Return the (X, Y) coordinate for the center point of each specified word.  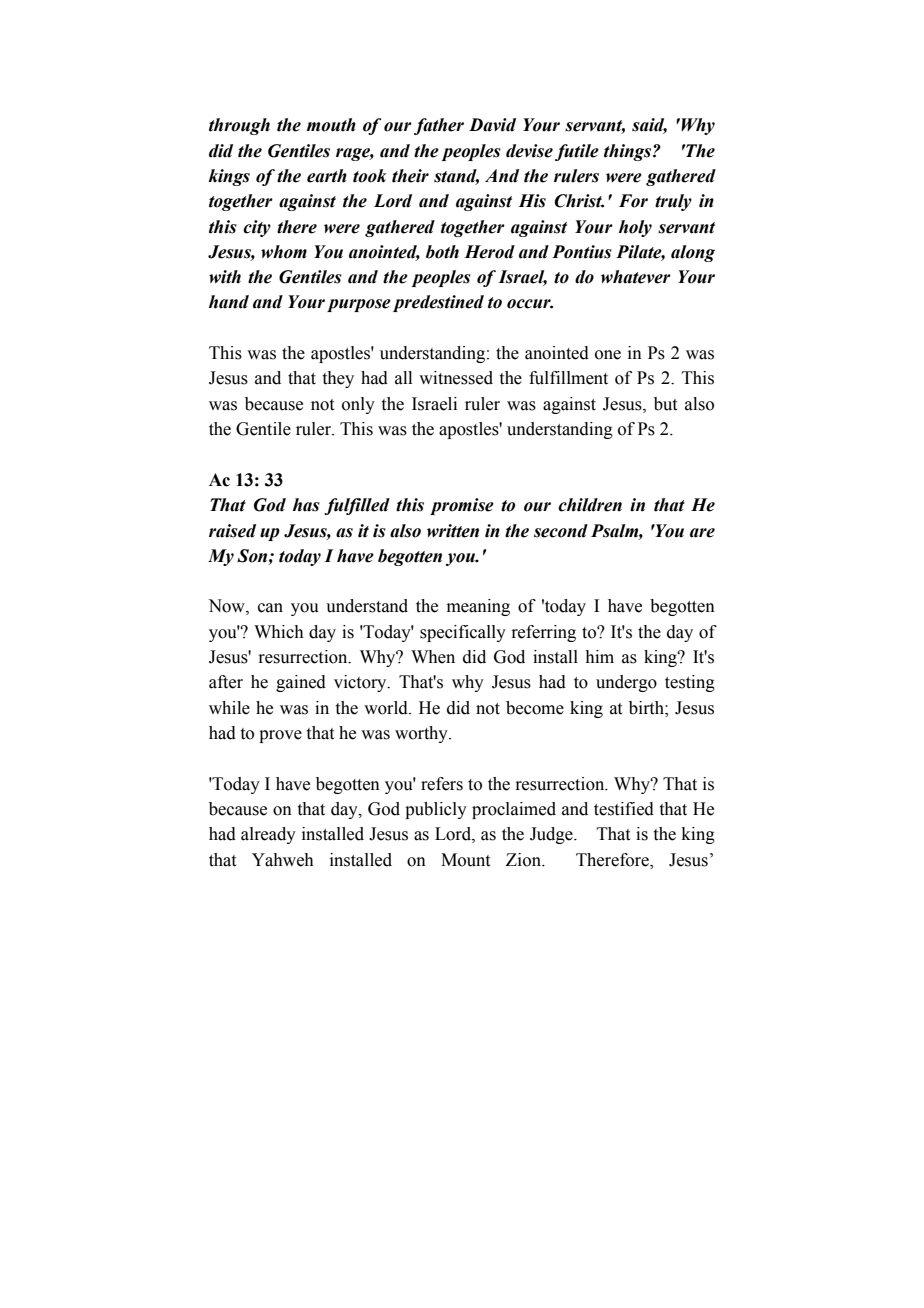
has (306, 505)
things (629, 152)
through (239, 126)
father (439, 126)
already (268, 835)
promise (462, 506)
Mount (465, 860)
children (590, 505)
